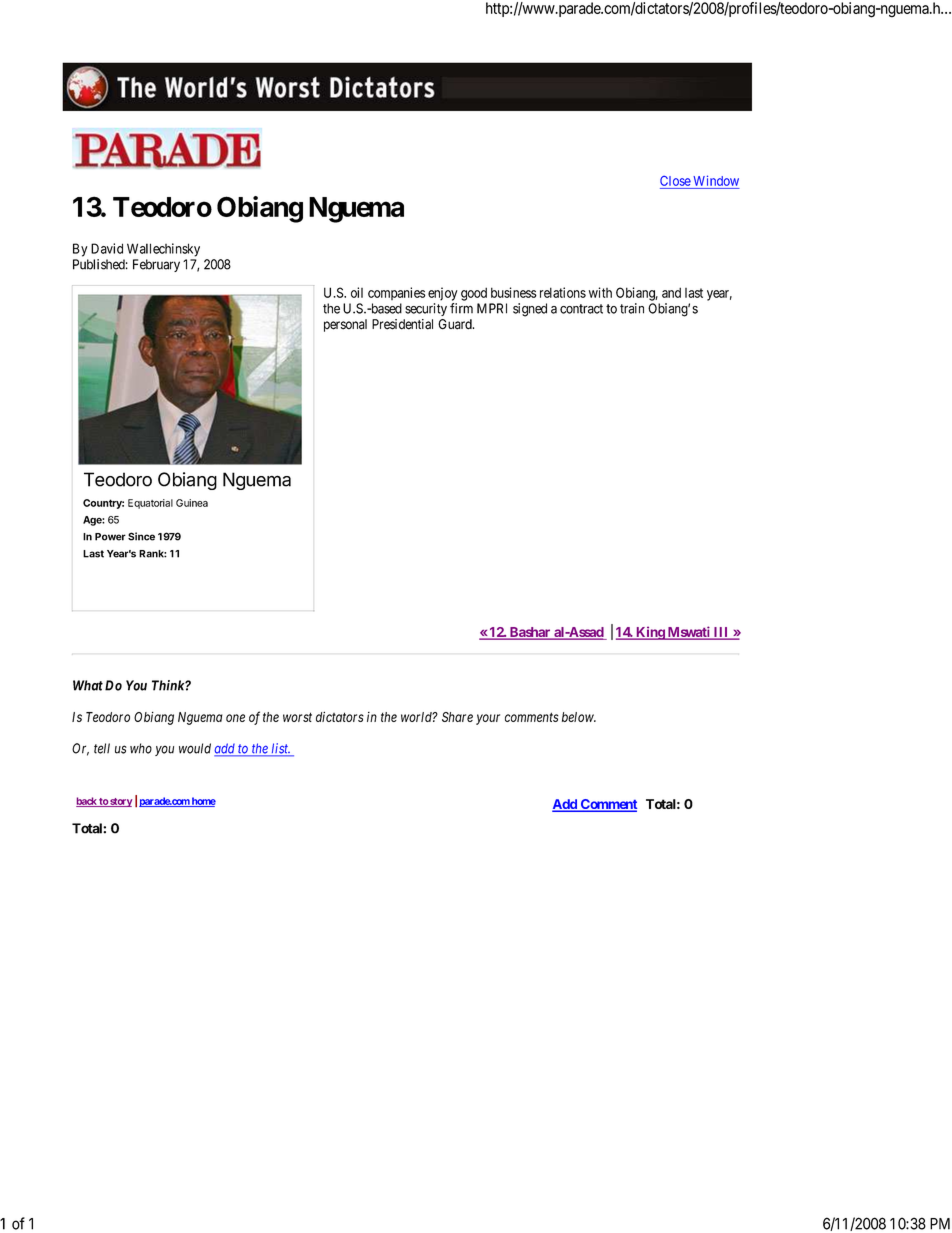  Describe the element at coordinates (396, 293) in the page. I see `companies` at that location.
